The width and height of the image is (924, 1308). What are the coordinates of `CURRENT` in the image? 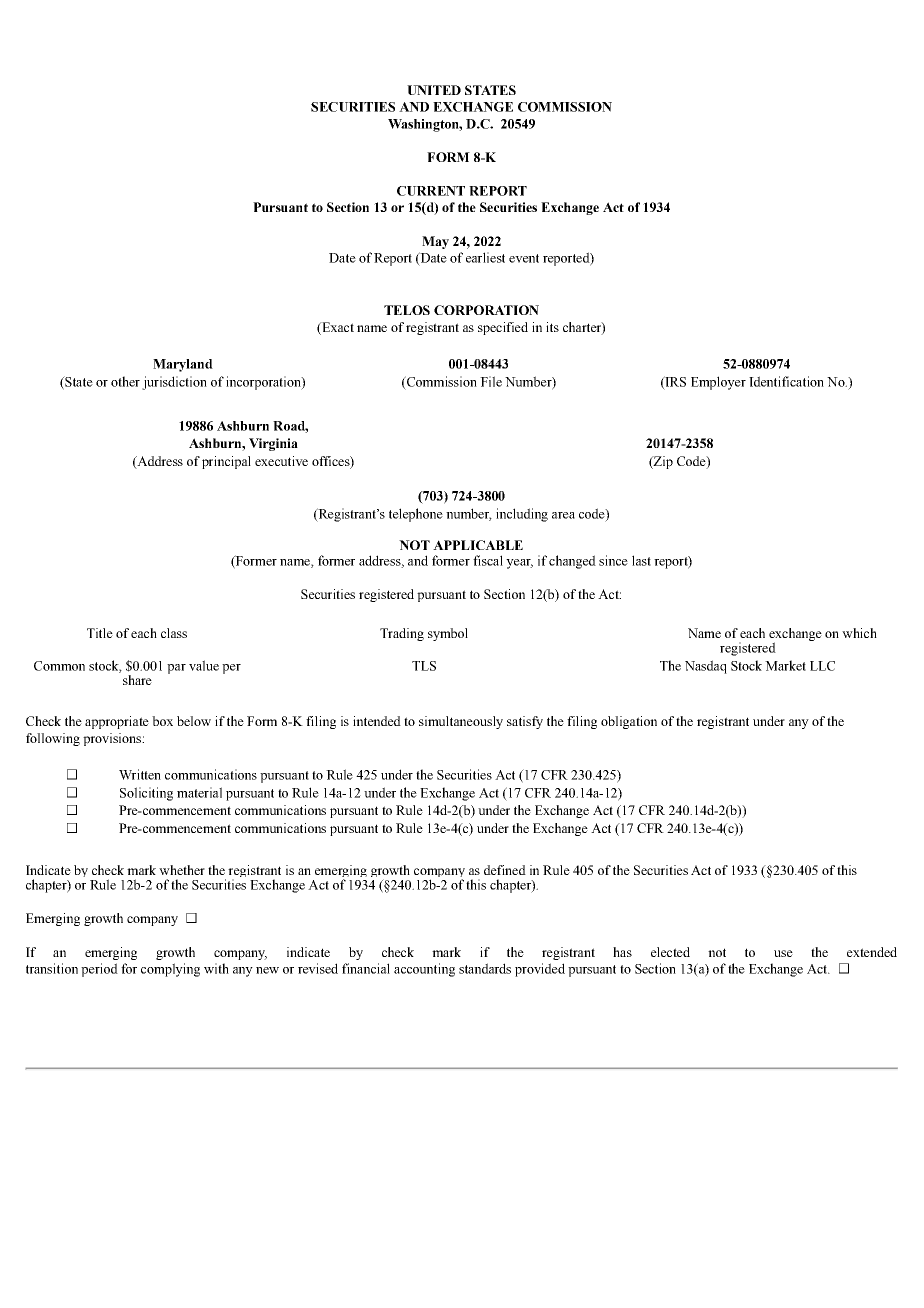 It's located at (431, 191).
